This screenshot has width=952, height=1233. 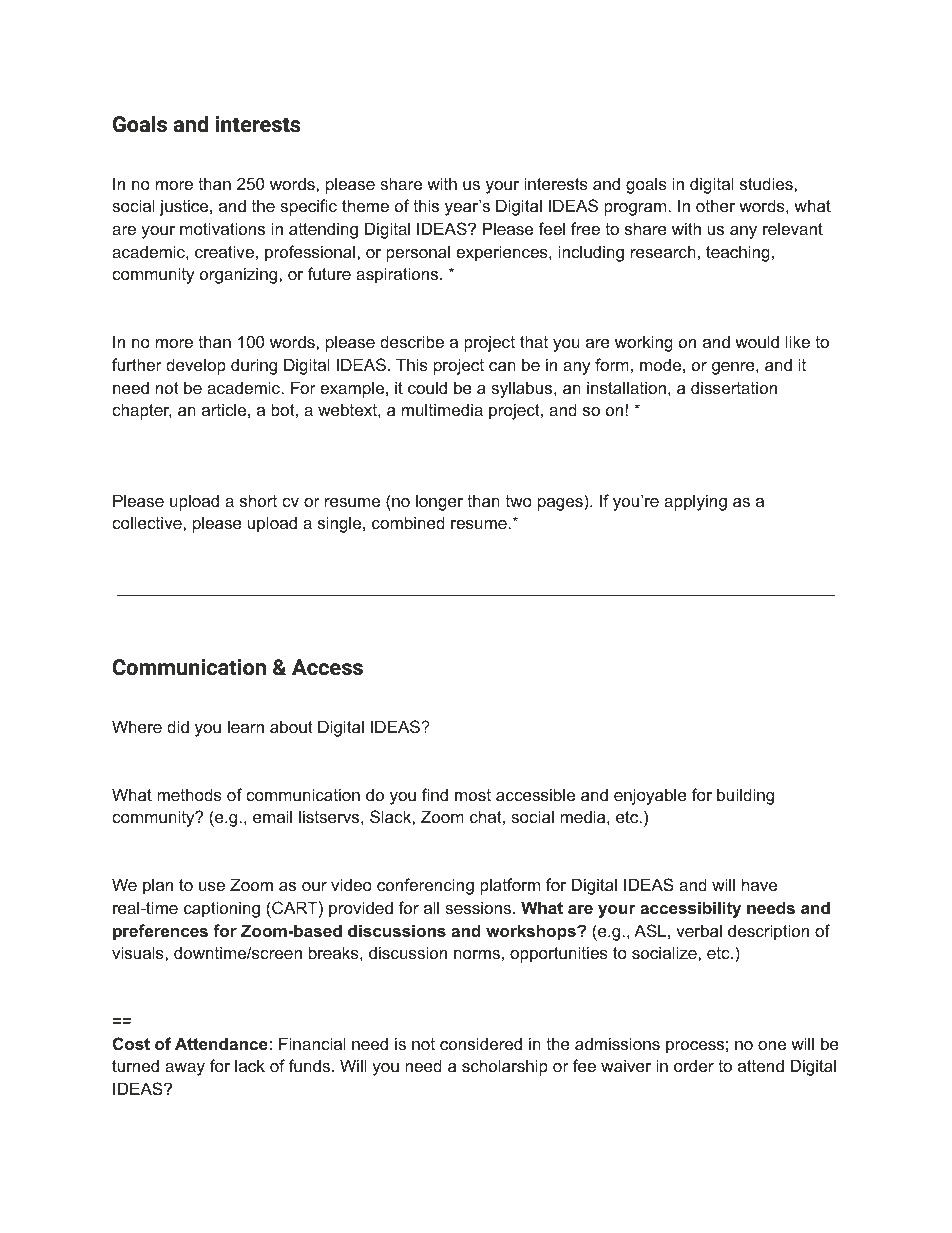 I want to click on justice, so click(x=185, y=207).
